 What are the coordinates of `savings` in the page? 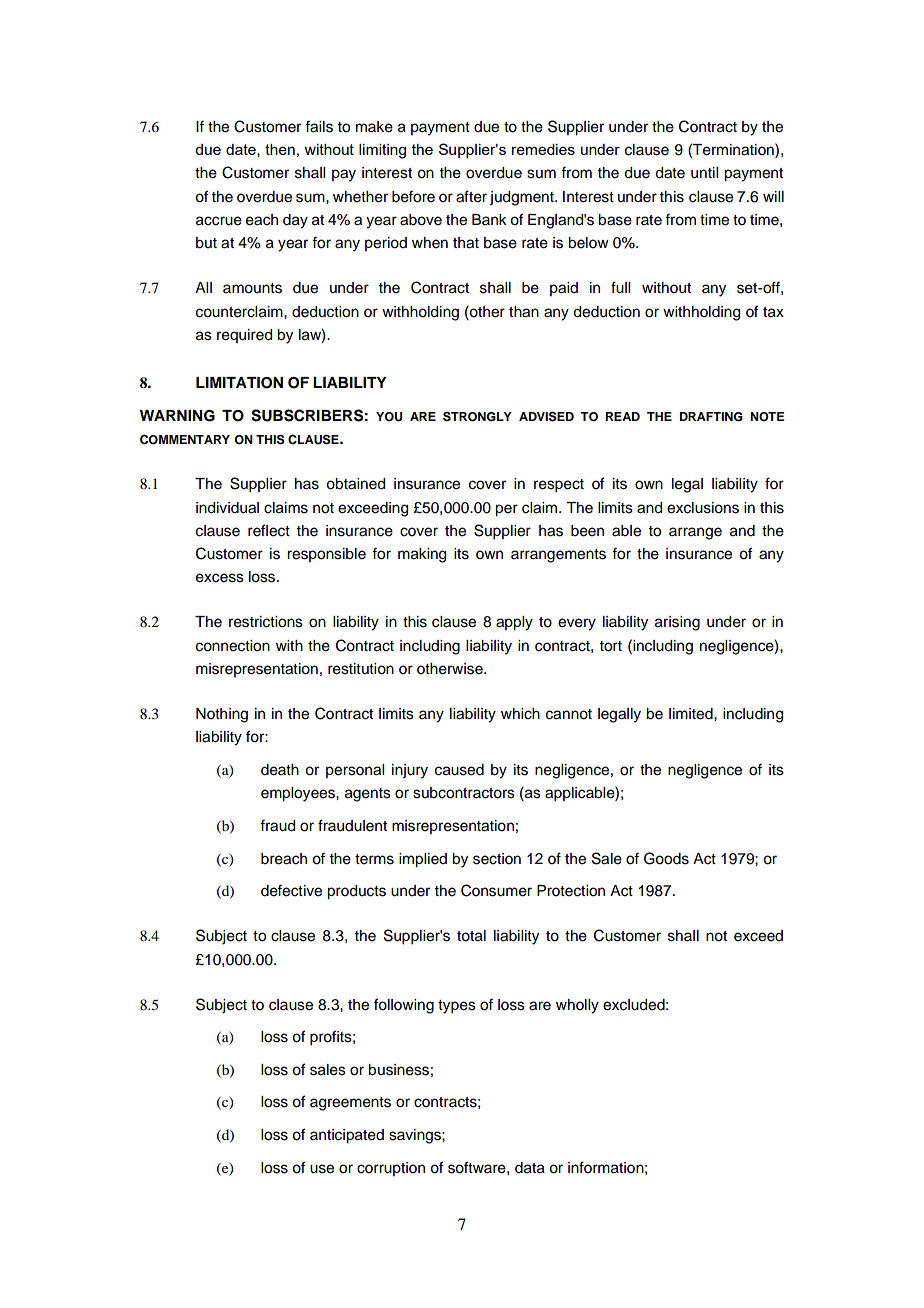 It's located at (416, 1136).
